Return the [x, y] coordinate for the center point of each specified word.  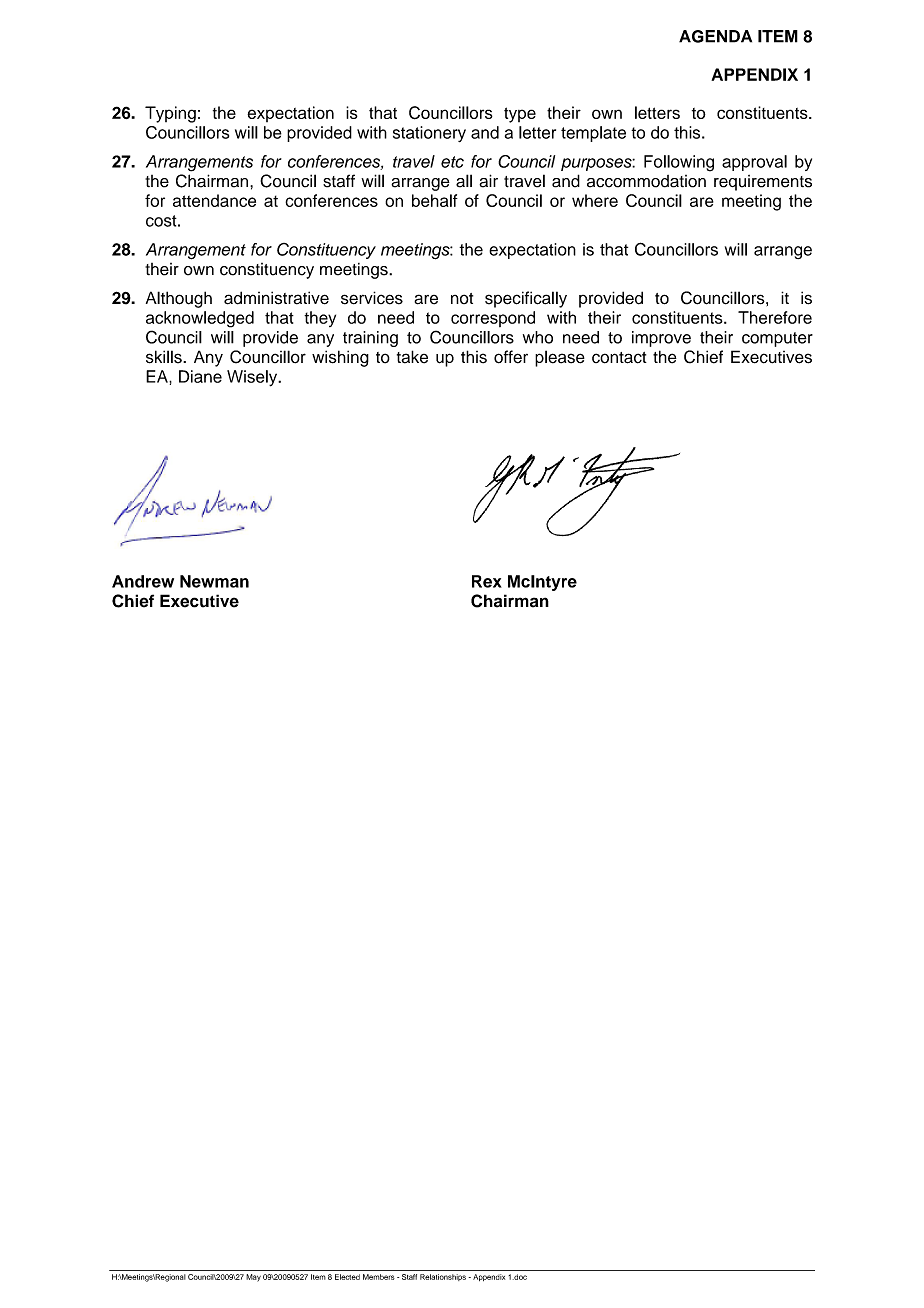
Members [379, 1277]
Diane [200, 376]
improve [661, 339]
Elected [347, 1277]
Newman [214, 581]
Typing [170, 114]
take [412, 357]
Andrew [143, 581]
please [560, 358]
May [253, 1278]
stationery [429, 134]
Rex [487, 581]
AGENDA [715, 36]
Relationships [443, 1277]
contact [619, 358]
